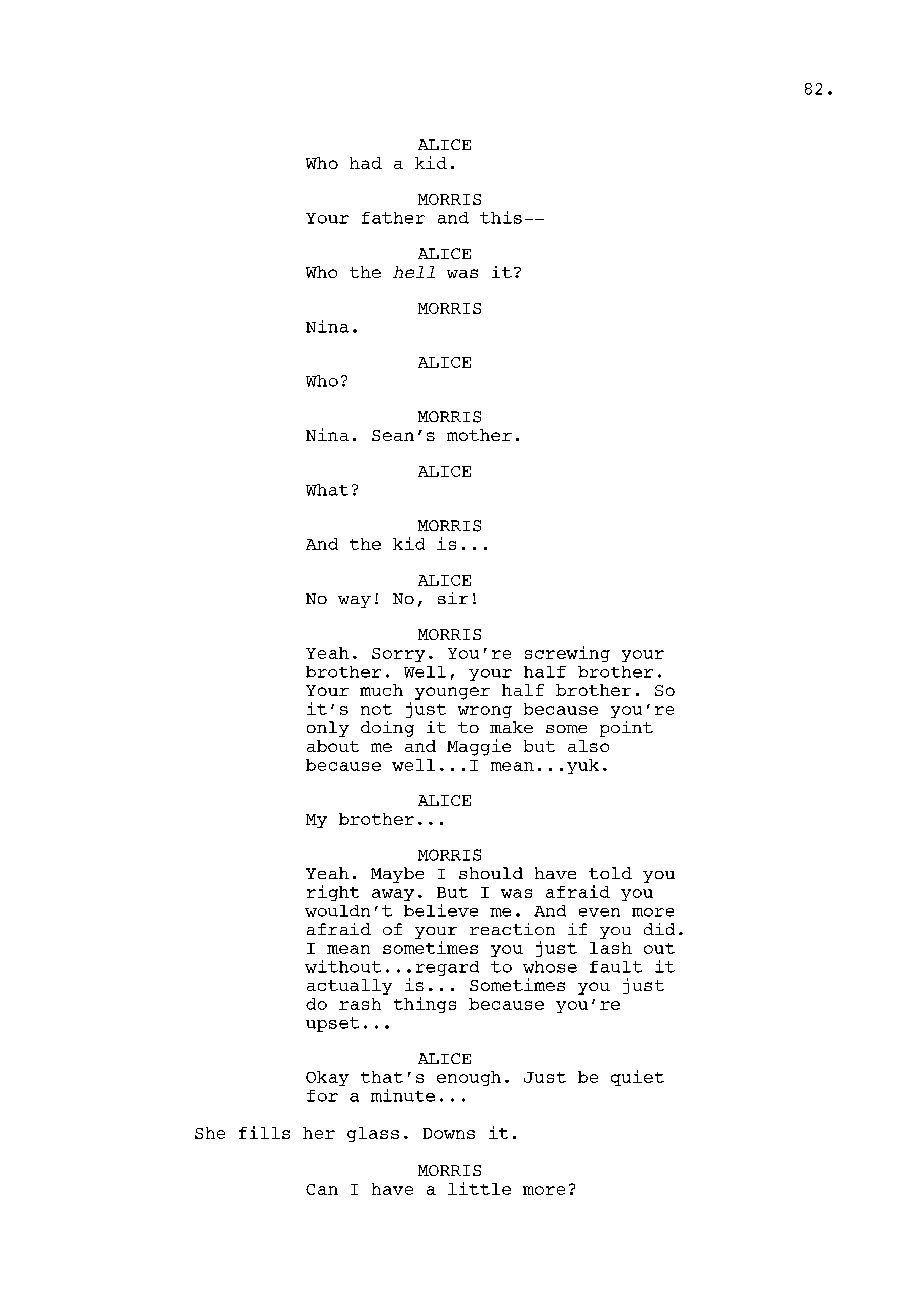 The image size is (924, 1307). Describe the element at coordinates (414, 272) in the screenshot. I see `hell` at that location.
